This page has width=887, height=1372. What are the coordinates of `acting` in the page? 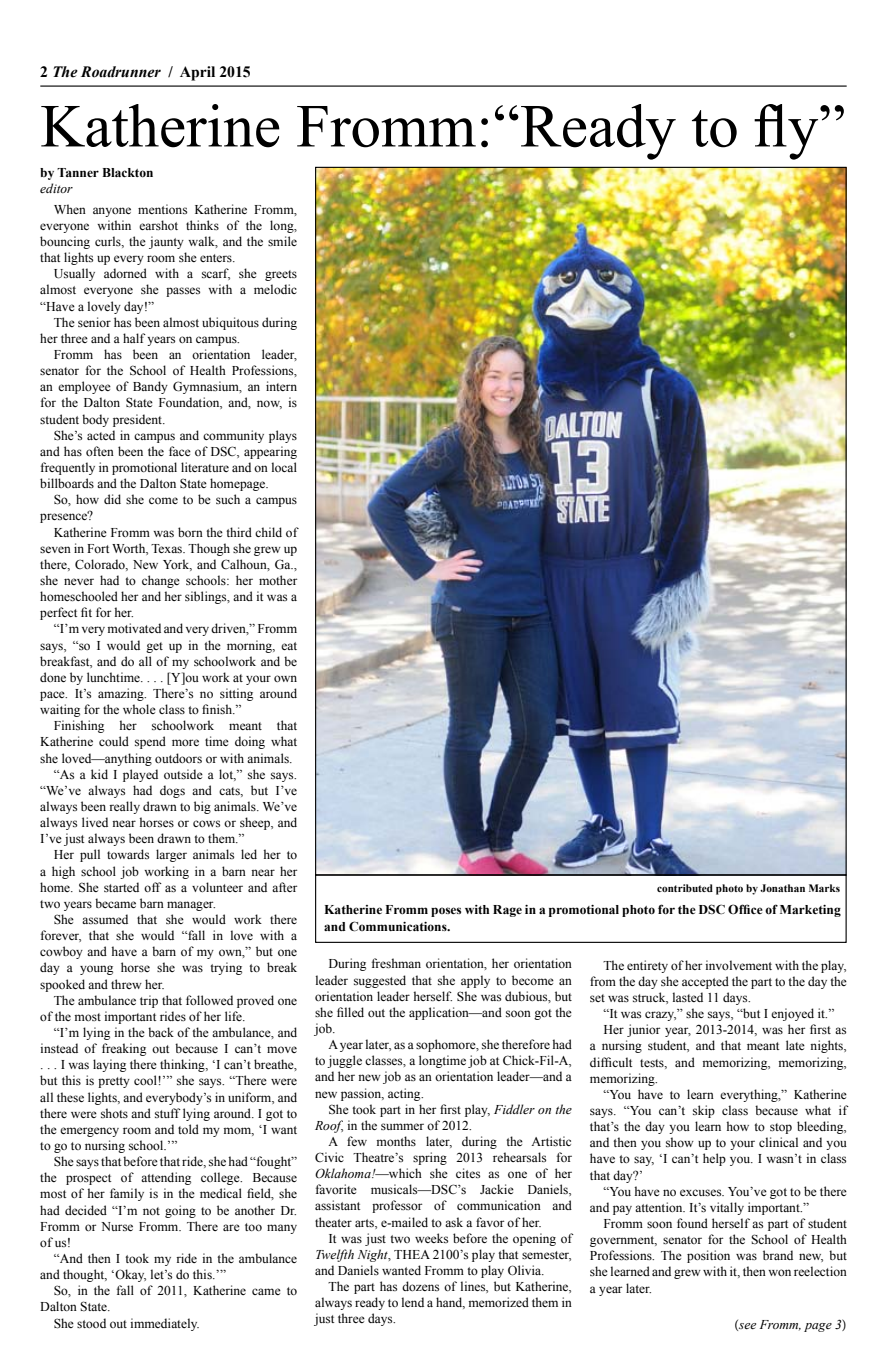 It's located at (405, 1094).
